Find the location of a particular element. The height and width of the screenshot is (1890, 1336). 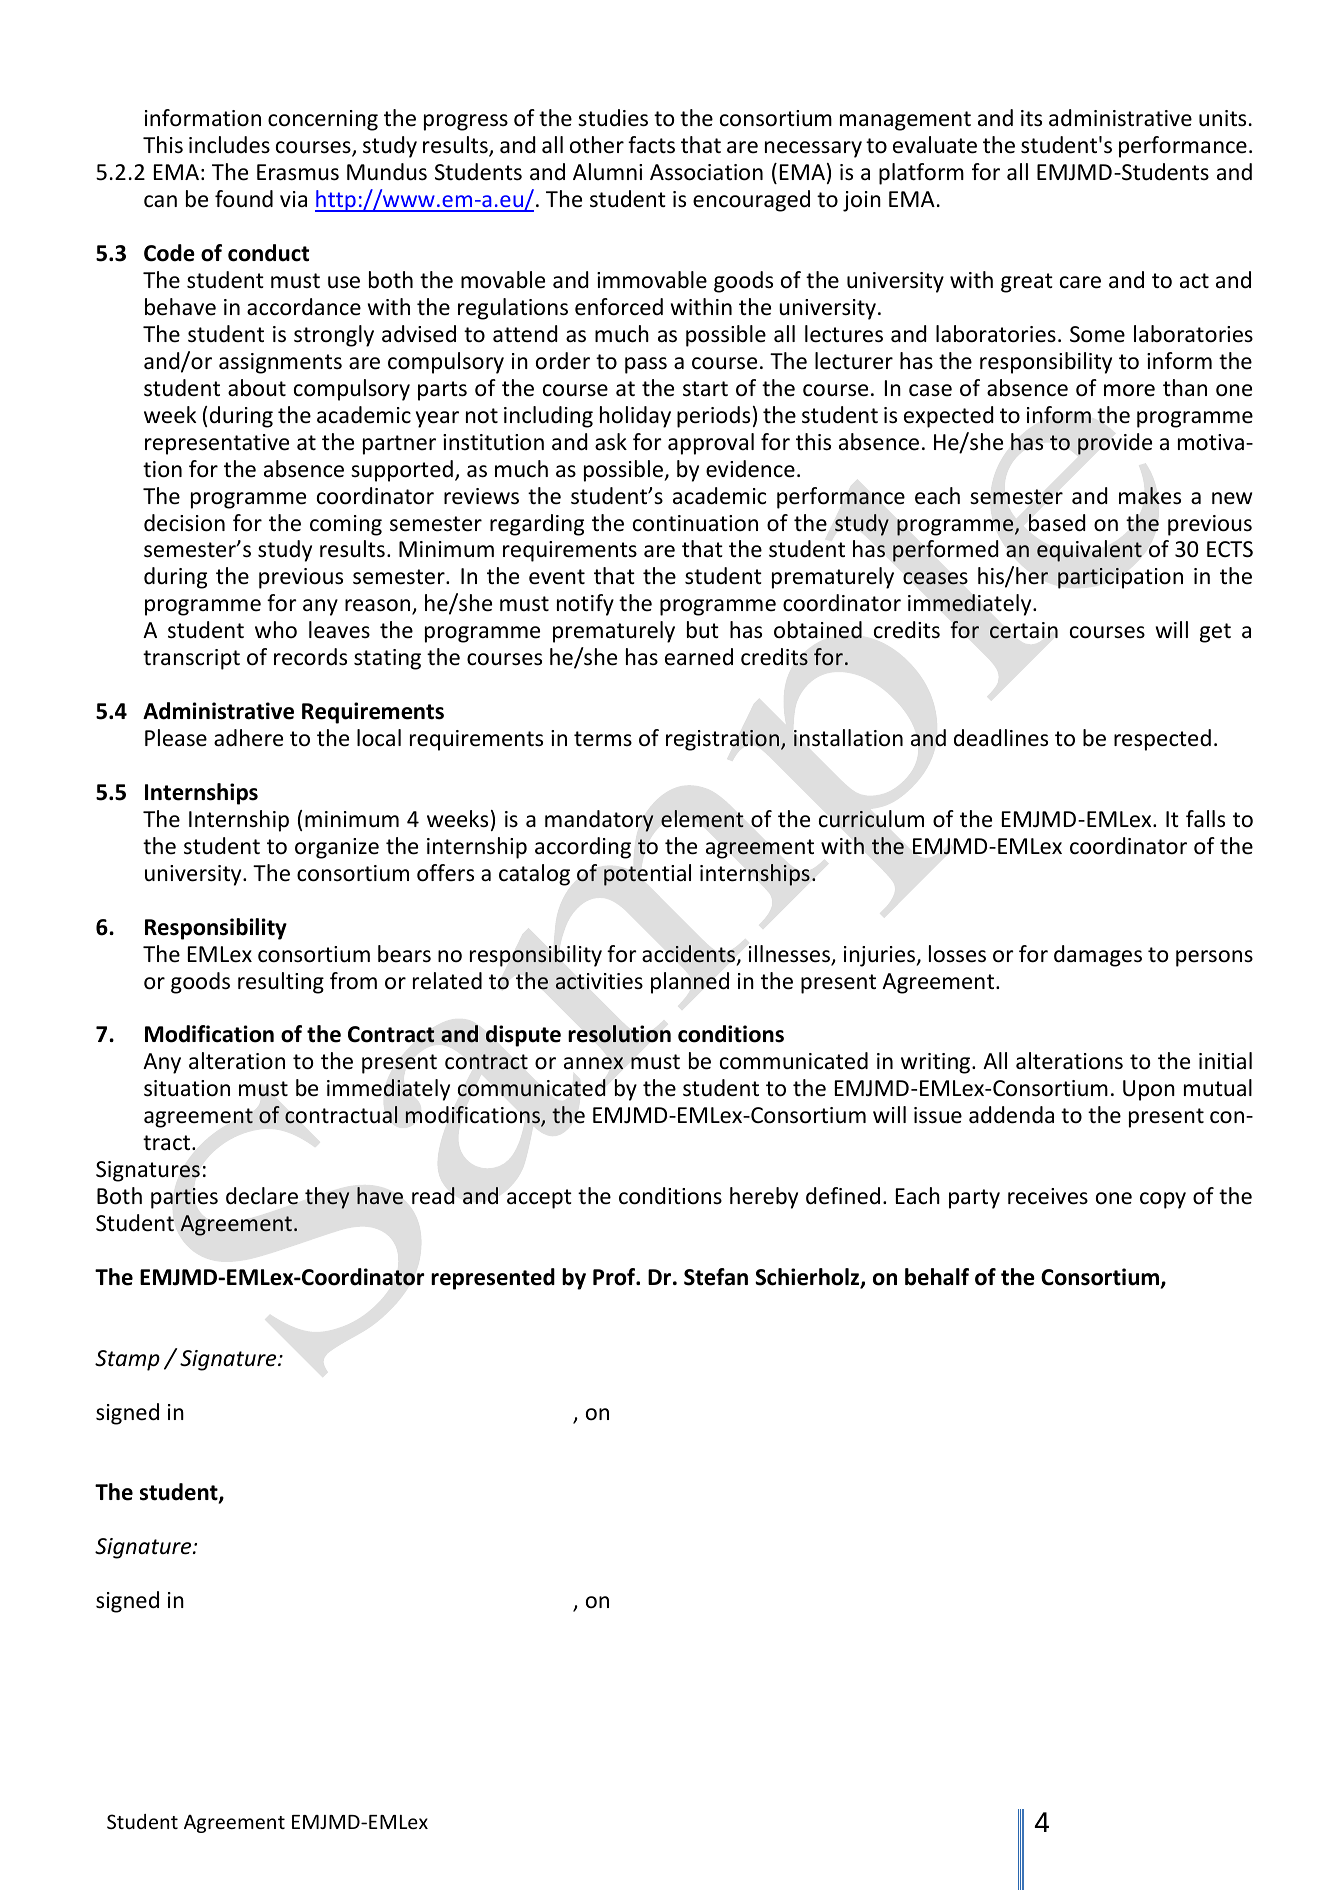

Stamp is located at coordinates (127, 1360).
